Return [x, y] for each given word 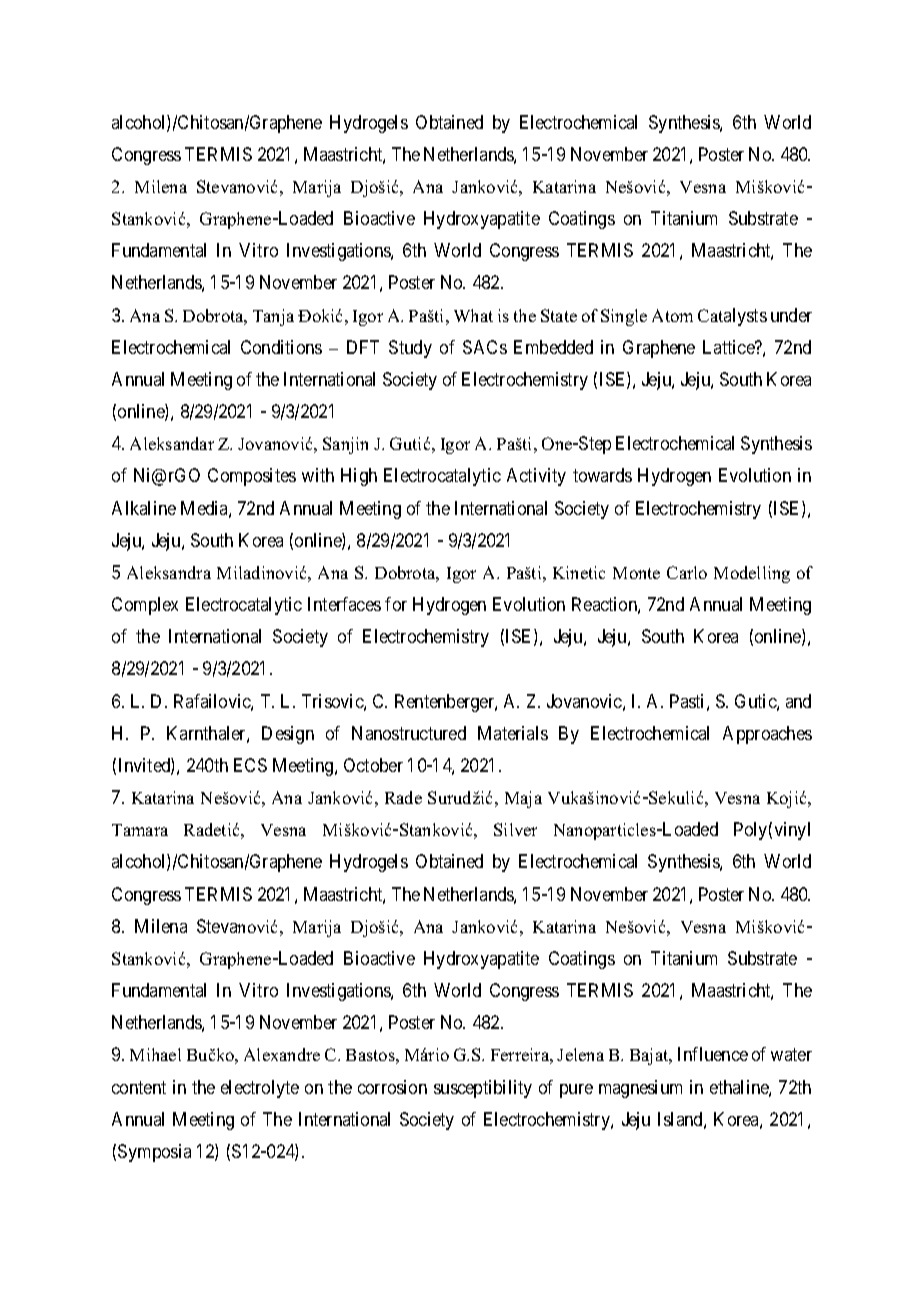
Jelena [580, 1054]
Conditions [281, 347]
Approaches [767, 735]
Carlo [687, 572]
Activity [536, 477]
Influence [713, 1054]
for [396, 604]
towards [602, 475]
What [473, 315]
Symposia [154, 1153]
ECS [250, 765]
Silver [515, 829]
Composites [252, 477]
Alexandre [282, 1054]
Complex [145, 606]
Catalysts [732, 317]
